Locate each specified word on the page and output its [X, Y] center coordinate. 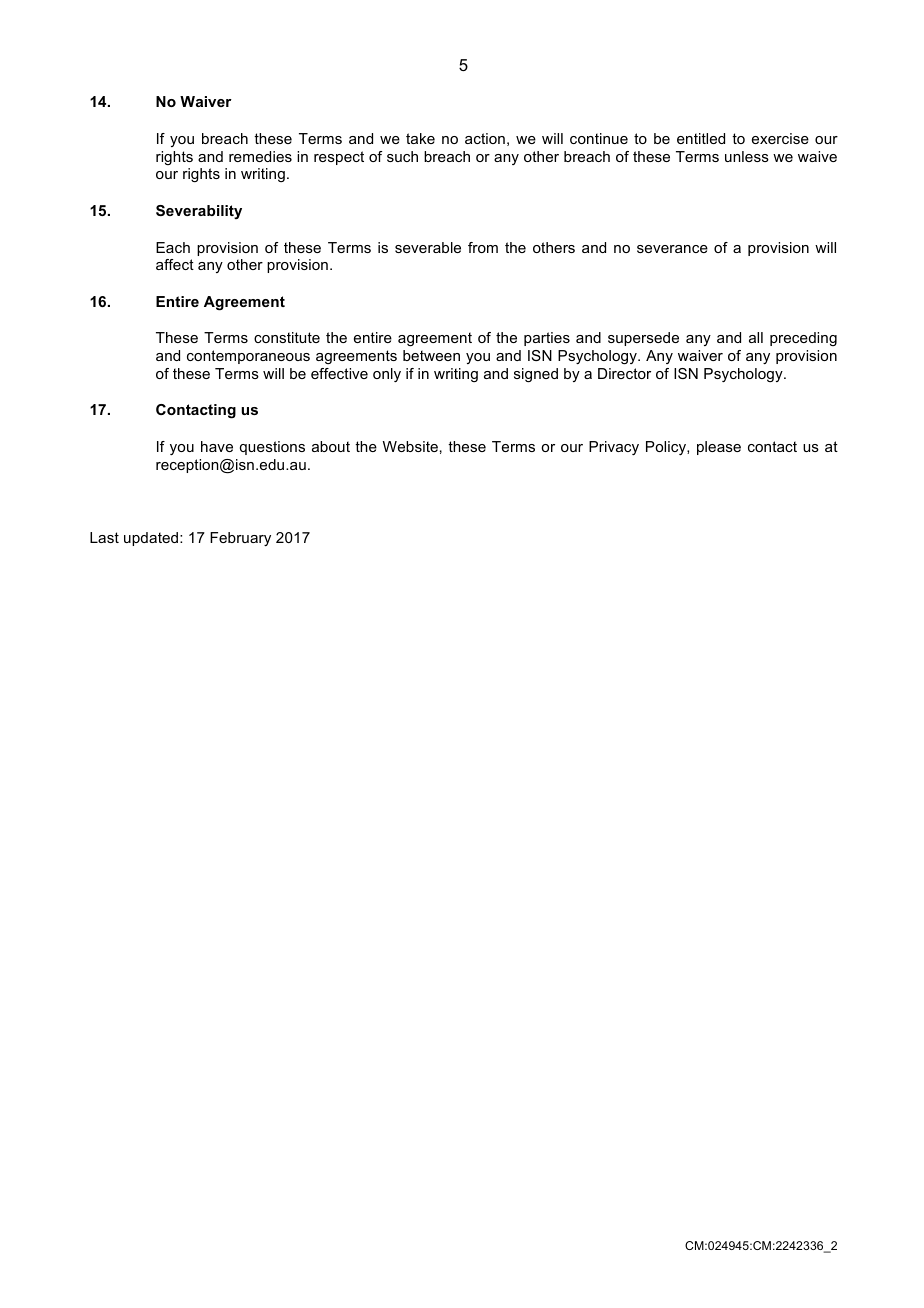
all [756, 337]
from [483, 247]
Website [410, 446]
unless [747, 156]
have [217, 446]
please [719, 448]
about [331, 446]
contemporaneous [248, 357]
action [485, 138]
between [431, 355]
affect [175, 264]
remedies [260, 156]
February [240, 539]
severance [672, 249]
